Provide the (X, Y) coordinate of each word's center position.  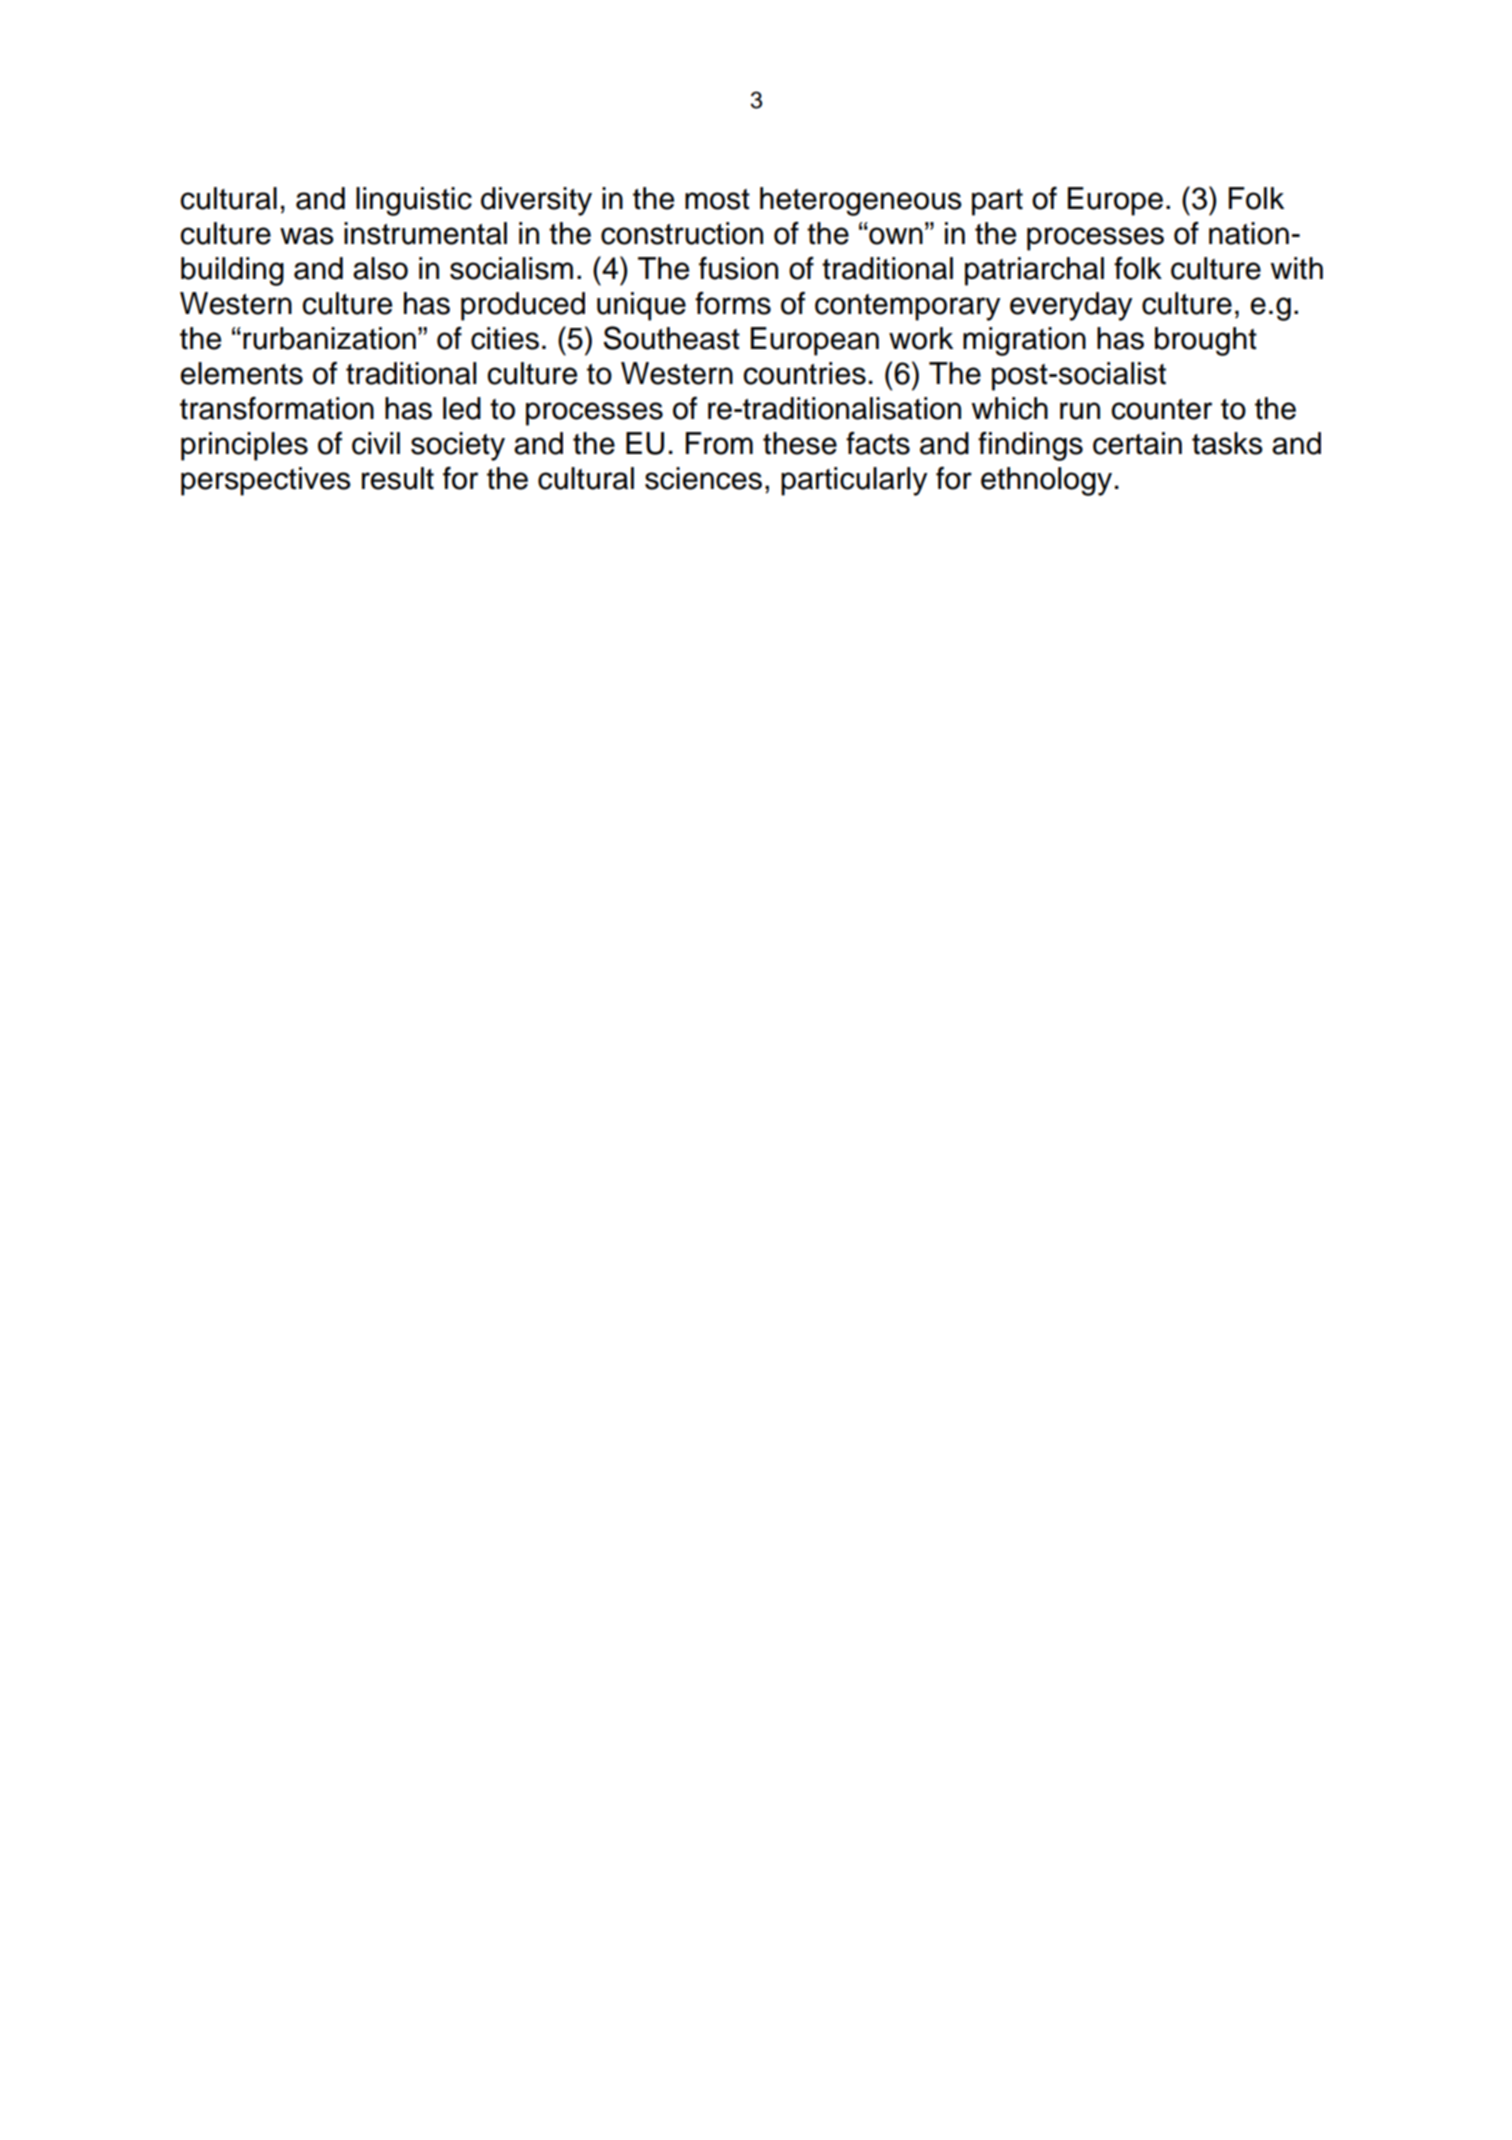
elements (241, 373)
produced (523, 306)
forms (733, 303)
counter (1161, 409)
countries (804, 373)
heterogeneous (861, 201)
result (398, 478)
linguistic (414, 201)
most (717, 199)
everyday (1071, 306)
